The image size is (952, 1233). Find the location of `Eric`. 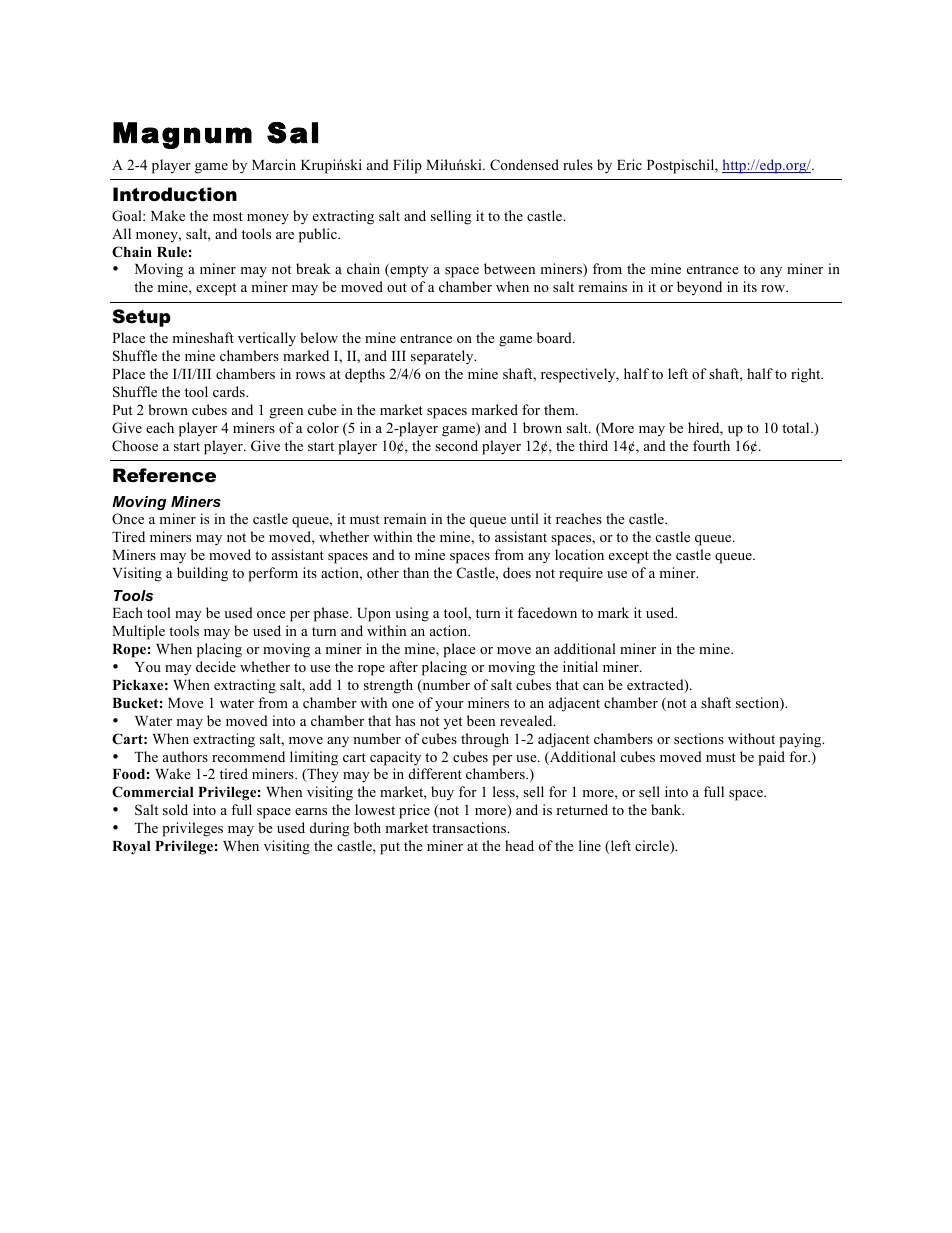

Eric is located at coordinates (629, 164).
